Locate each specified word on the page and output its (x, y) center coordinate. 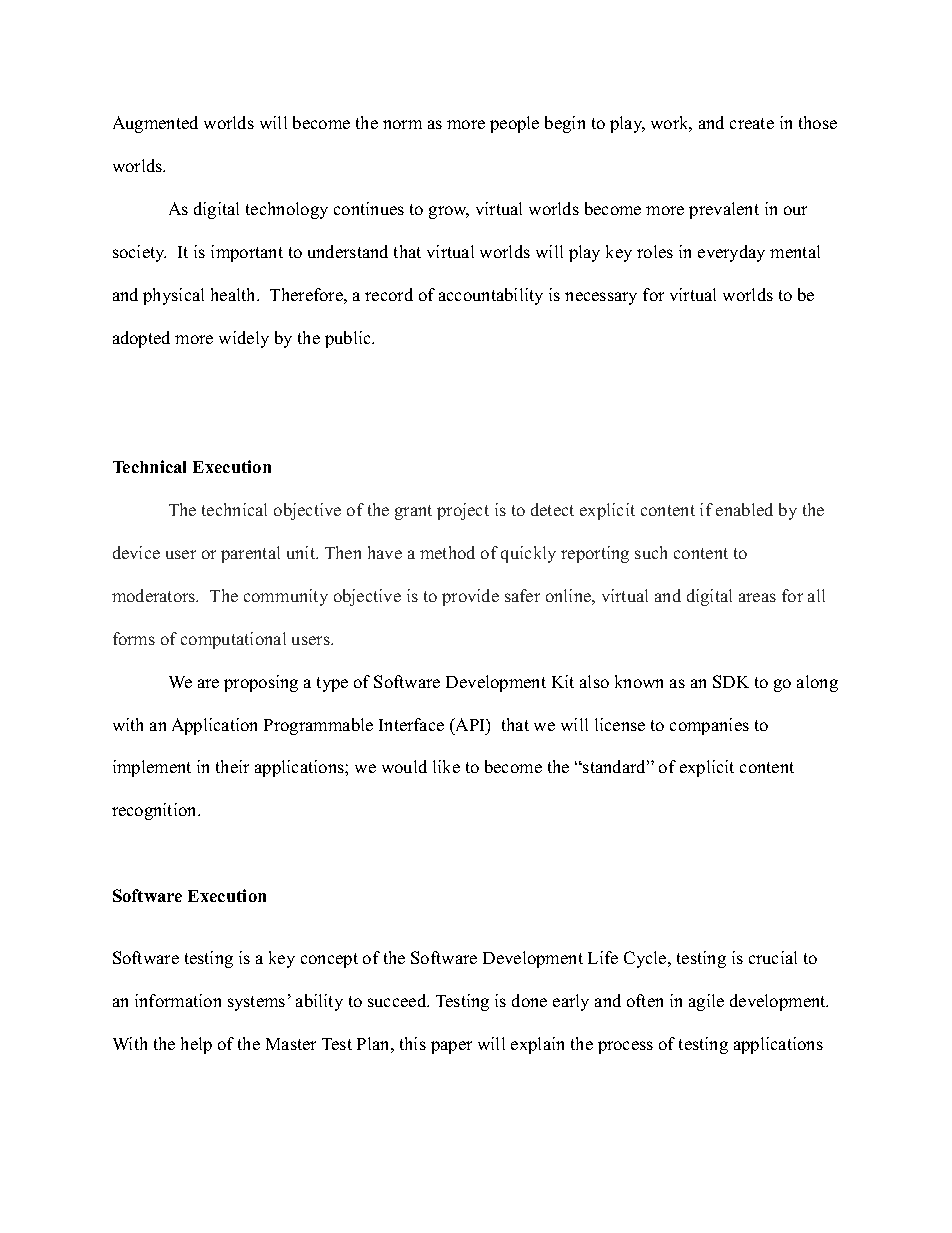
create (752, 123)
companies (709, 726)
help (196, 1045)
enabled (744, 509)
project (463, 511)
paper (451, 1047)
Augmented (155, 124)
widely (244, 339)
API (470, 724)
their (232, 766)
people (514, 124)
